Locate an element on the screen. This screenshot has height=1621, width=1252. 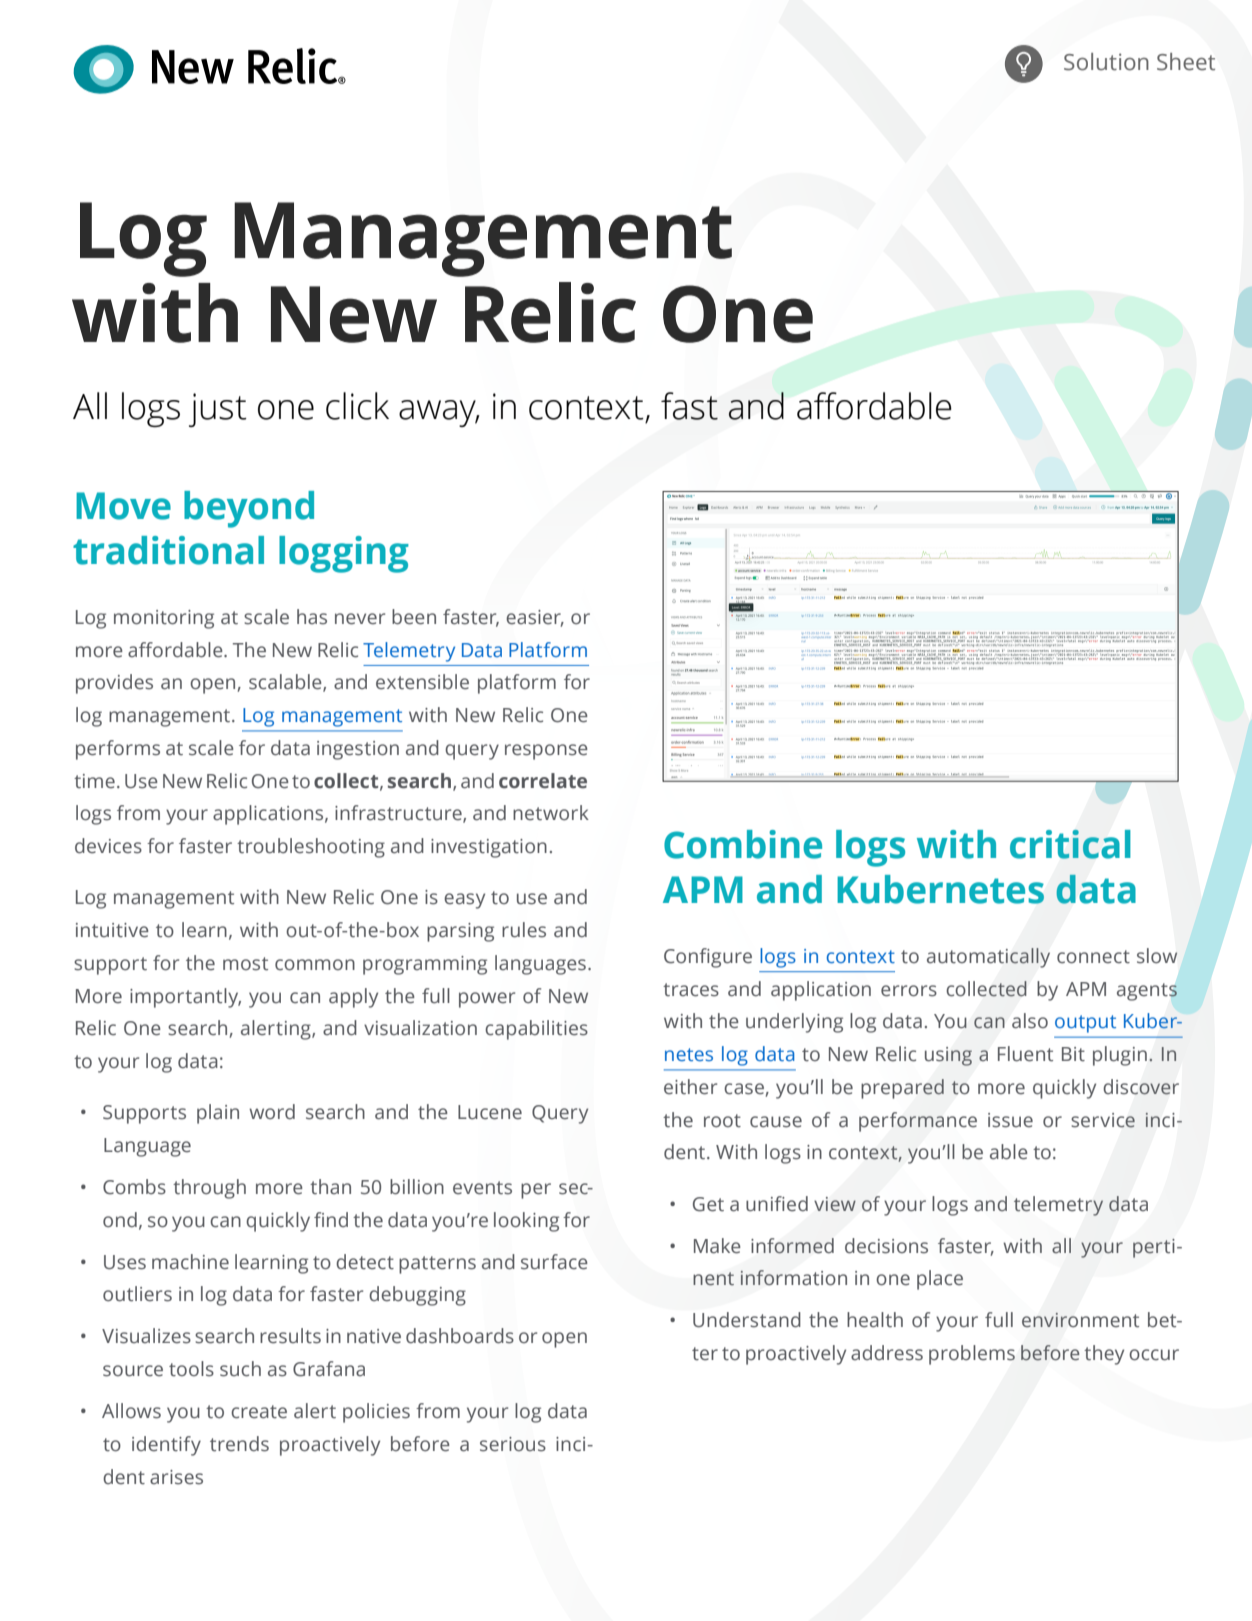
just is located at coordinates (218, 410).
